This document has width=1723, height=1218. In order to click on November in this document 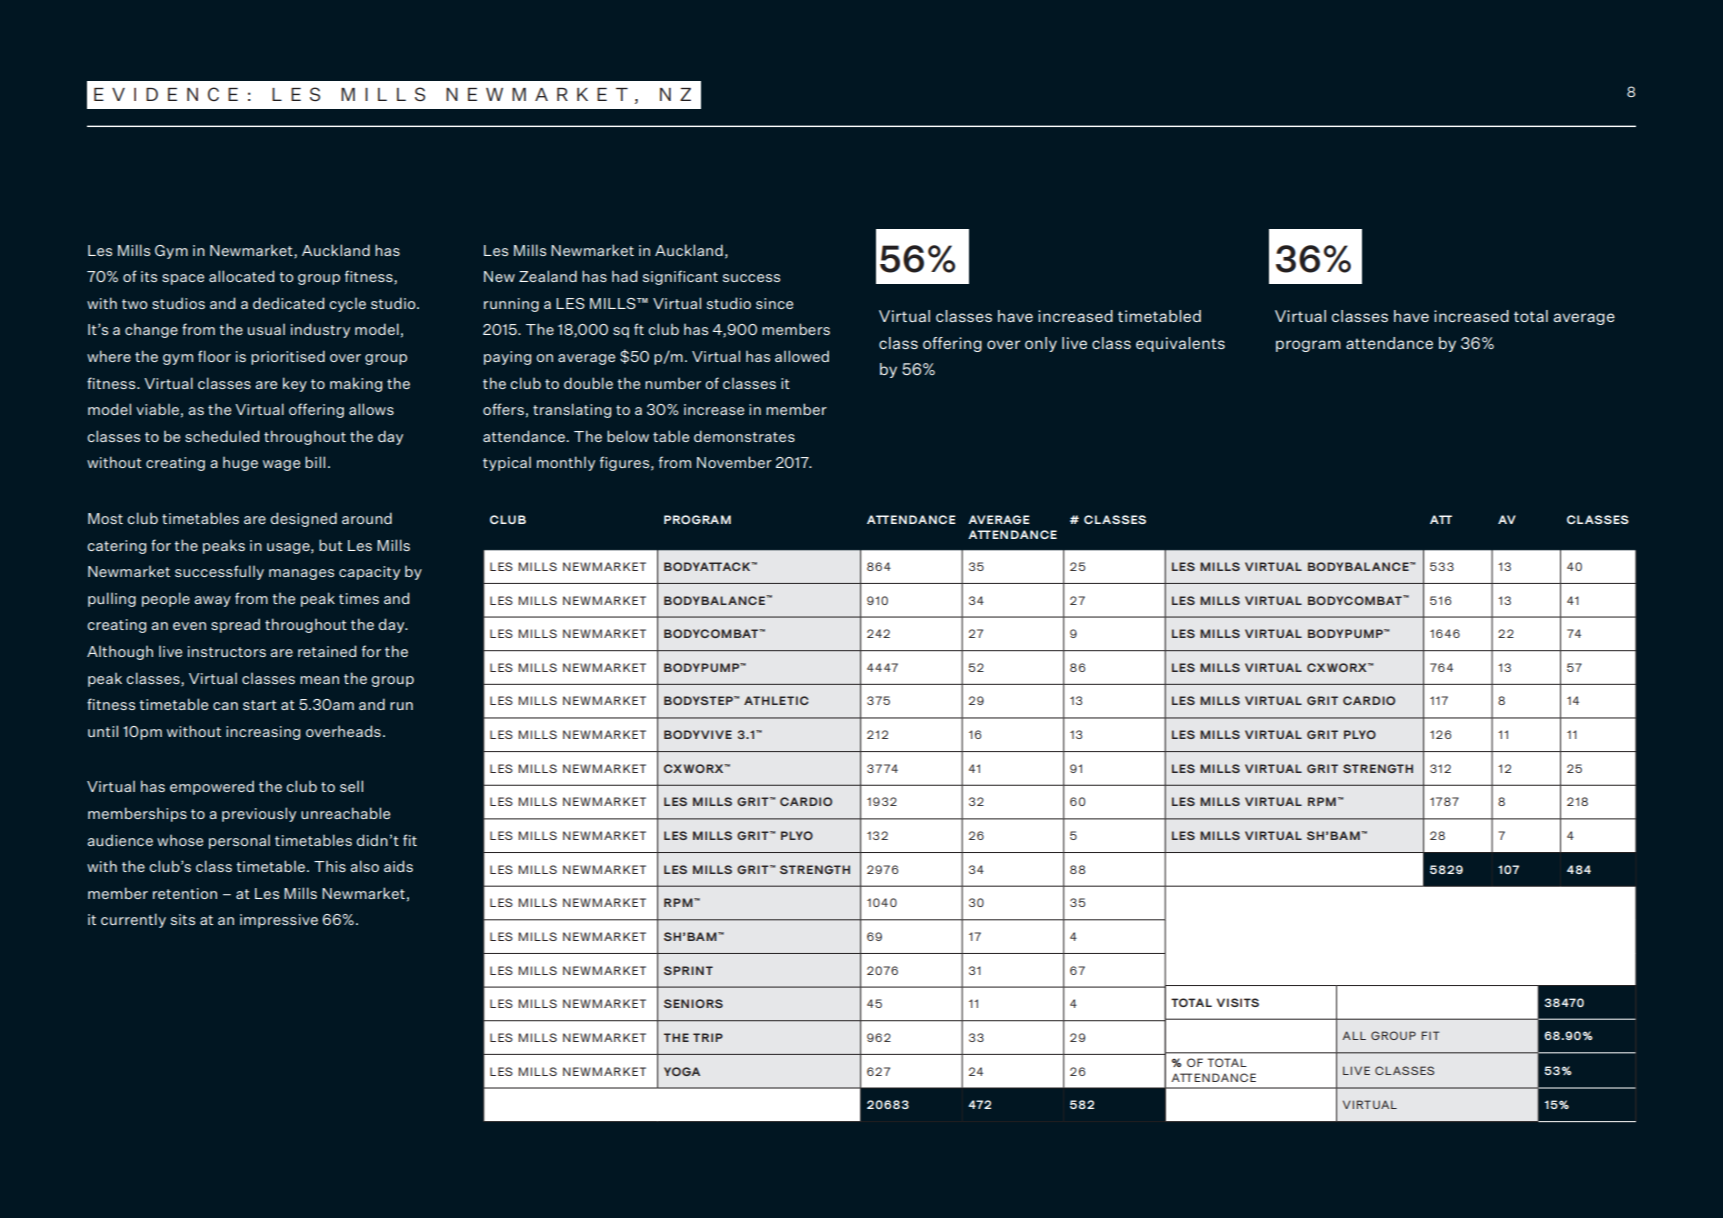, I will do `click(734, 462)`.
